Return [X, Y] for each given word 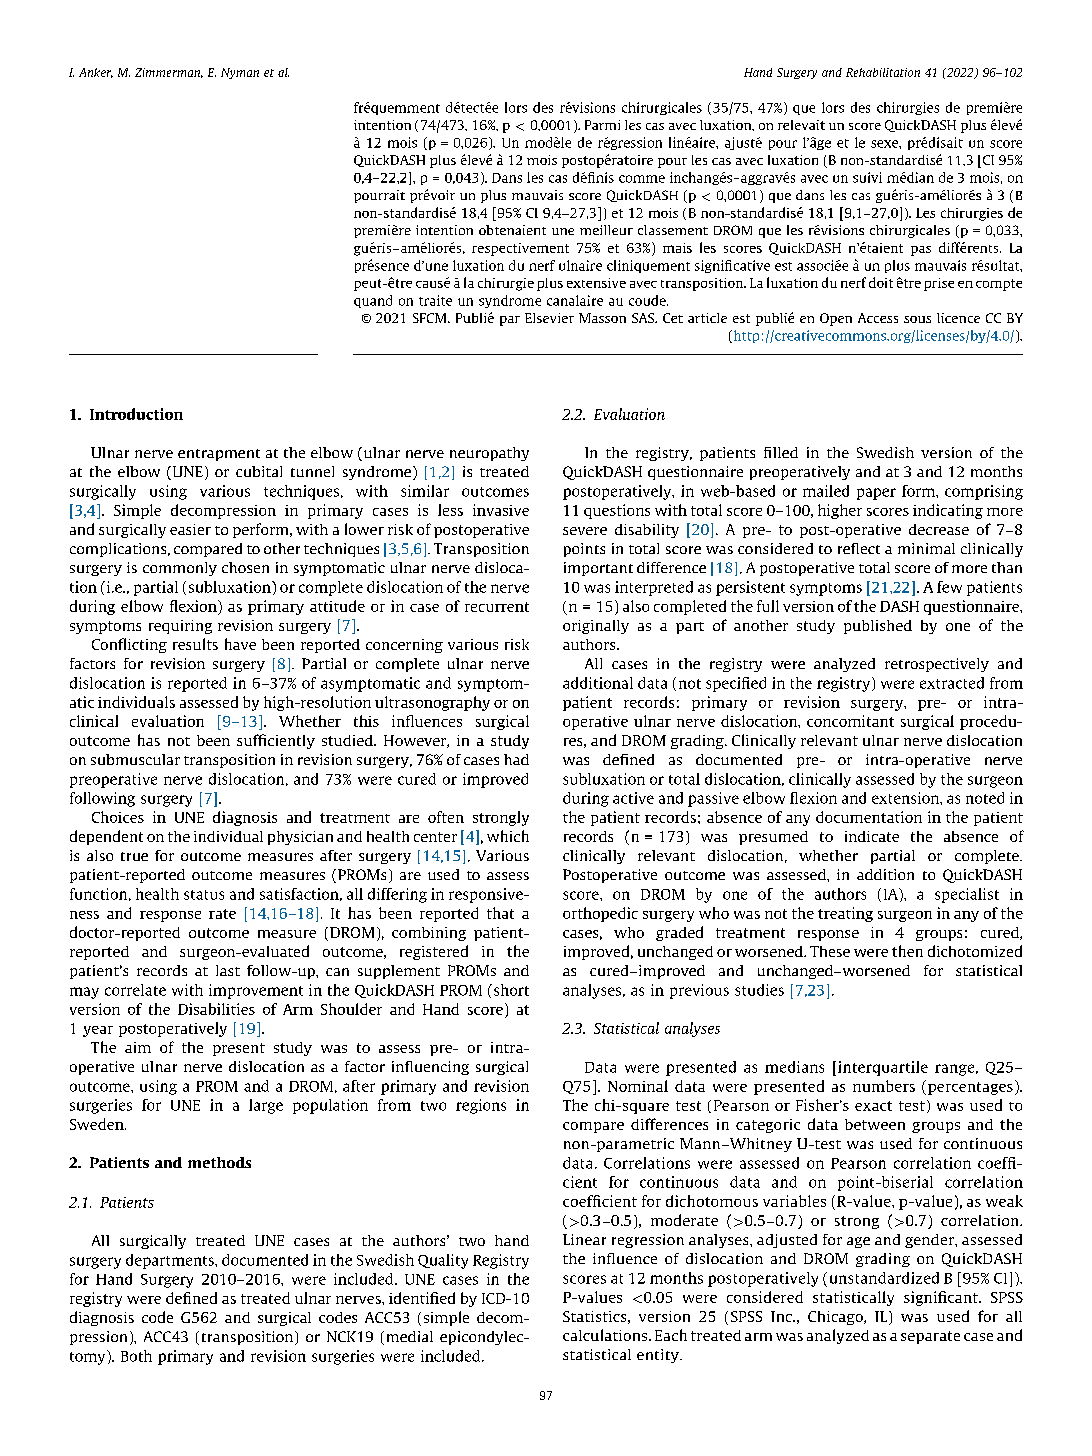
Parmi [602, 125]
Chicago [836, 1318]
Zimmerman [169, 73]
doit [881, 282]
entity [659, 1356]
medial [410, 1336]
